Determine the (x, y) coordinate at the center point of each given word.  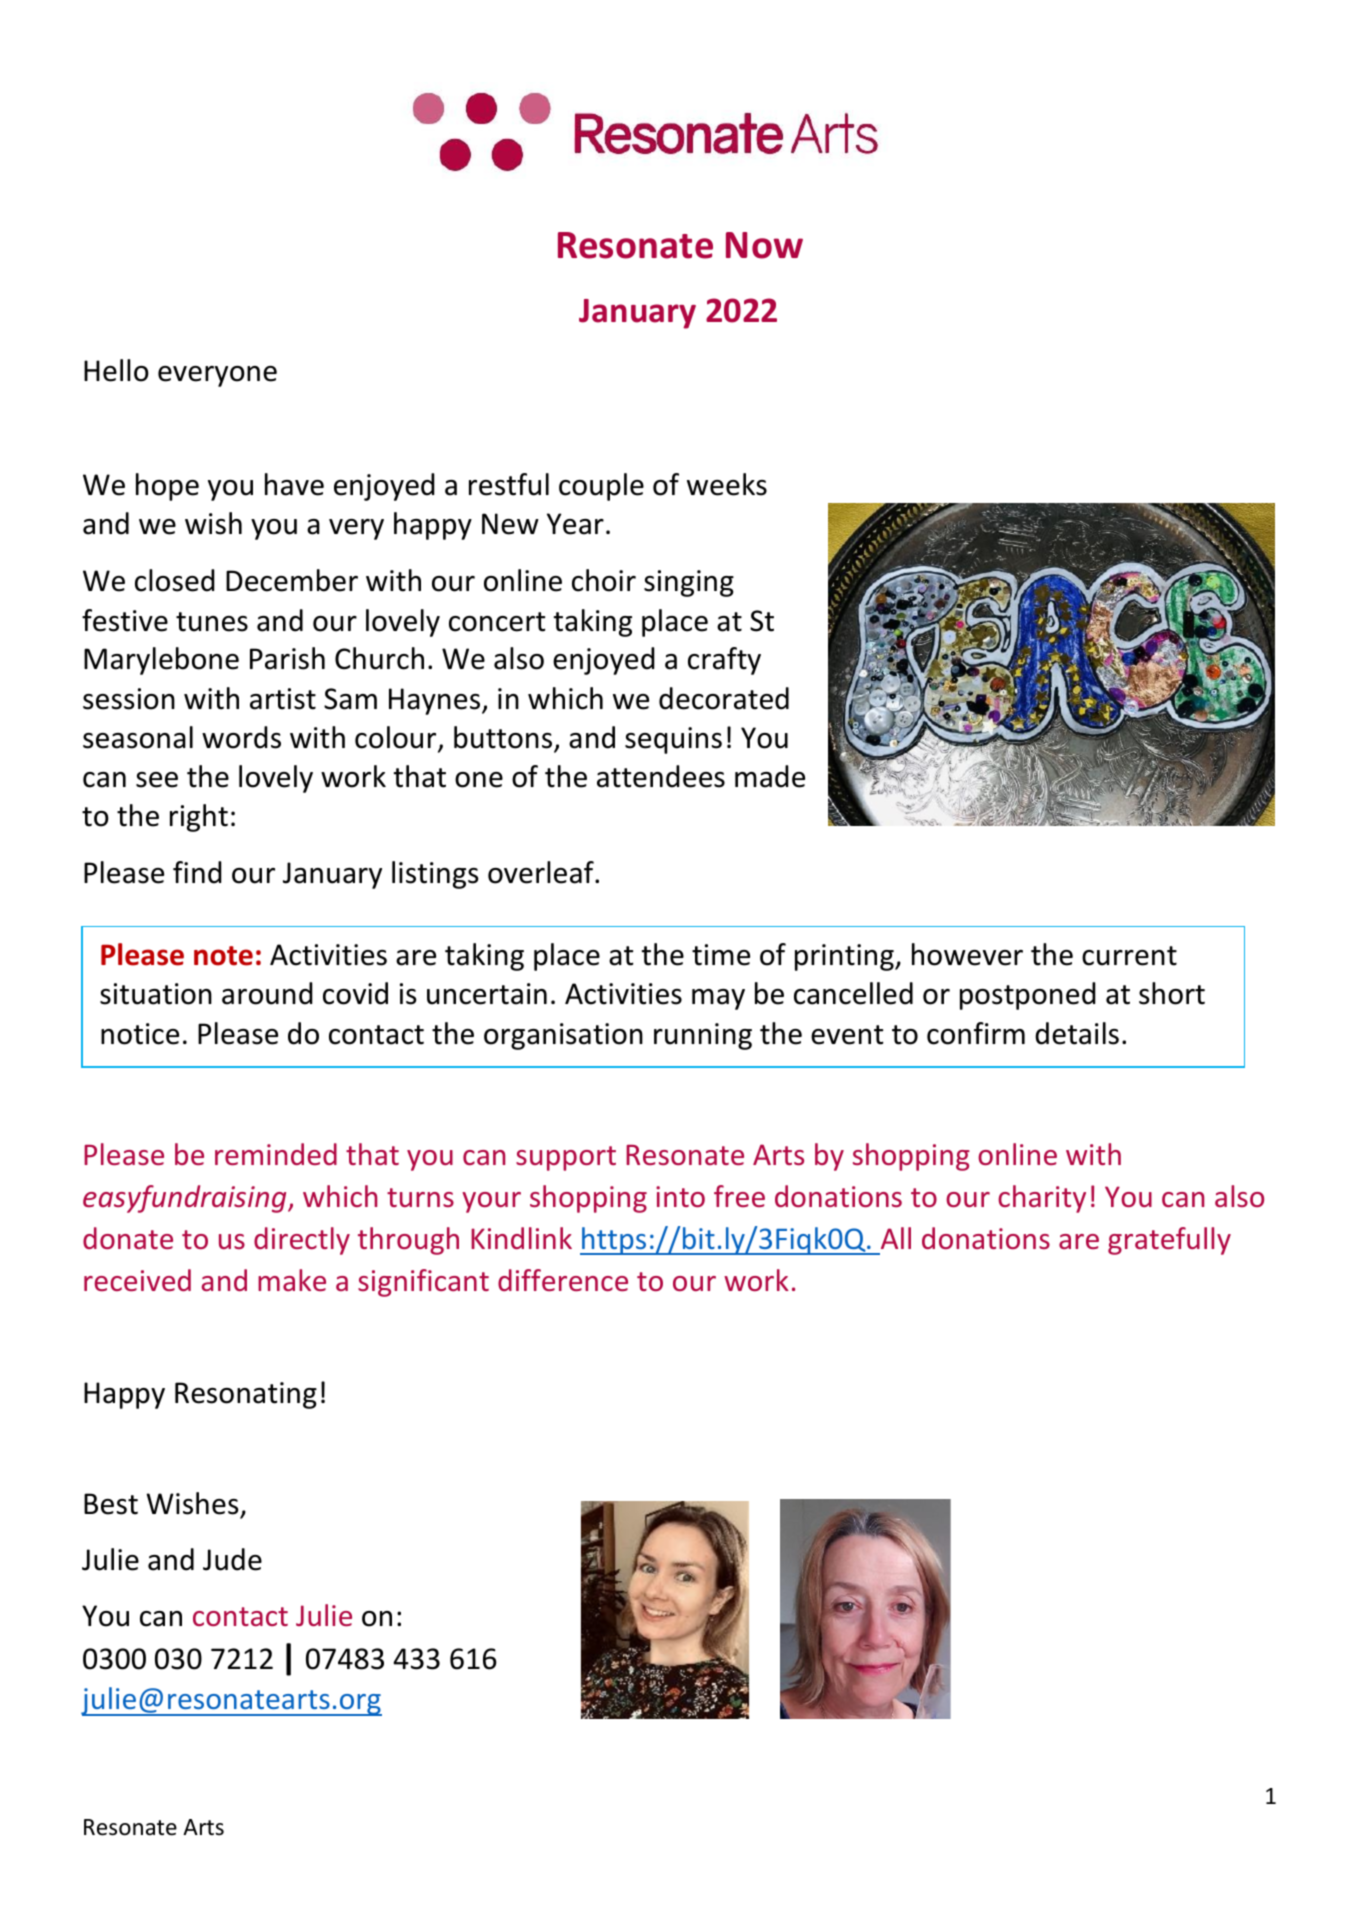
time (721, 955)
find (197, 872)
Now (764, 245)
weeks (727, 484)
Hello (116, 370)
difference (563, 1280)
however (967, 954)
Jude (232, 1559)
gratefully (1169, 1241)
